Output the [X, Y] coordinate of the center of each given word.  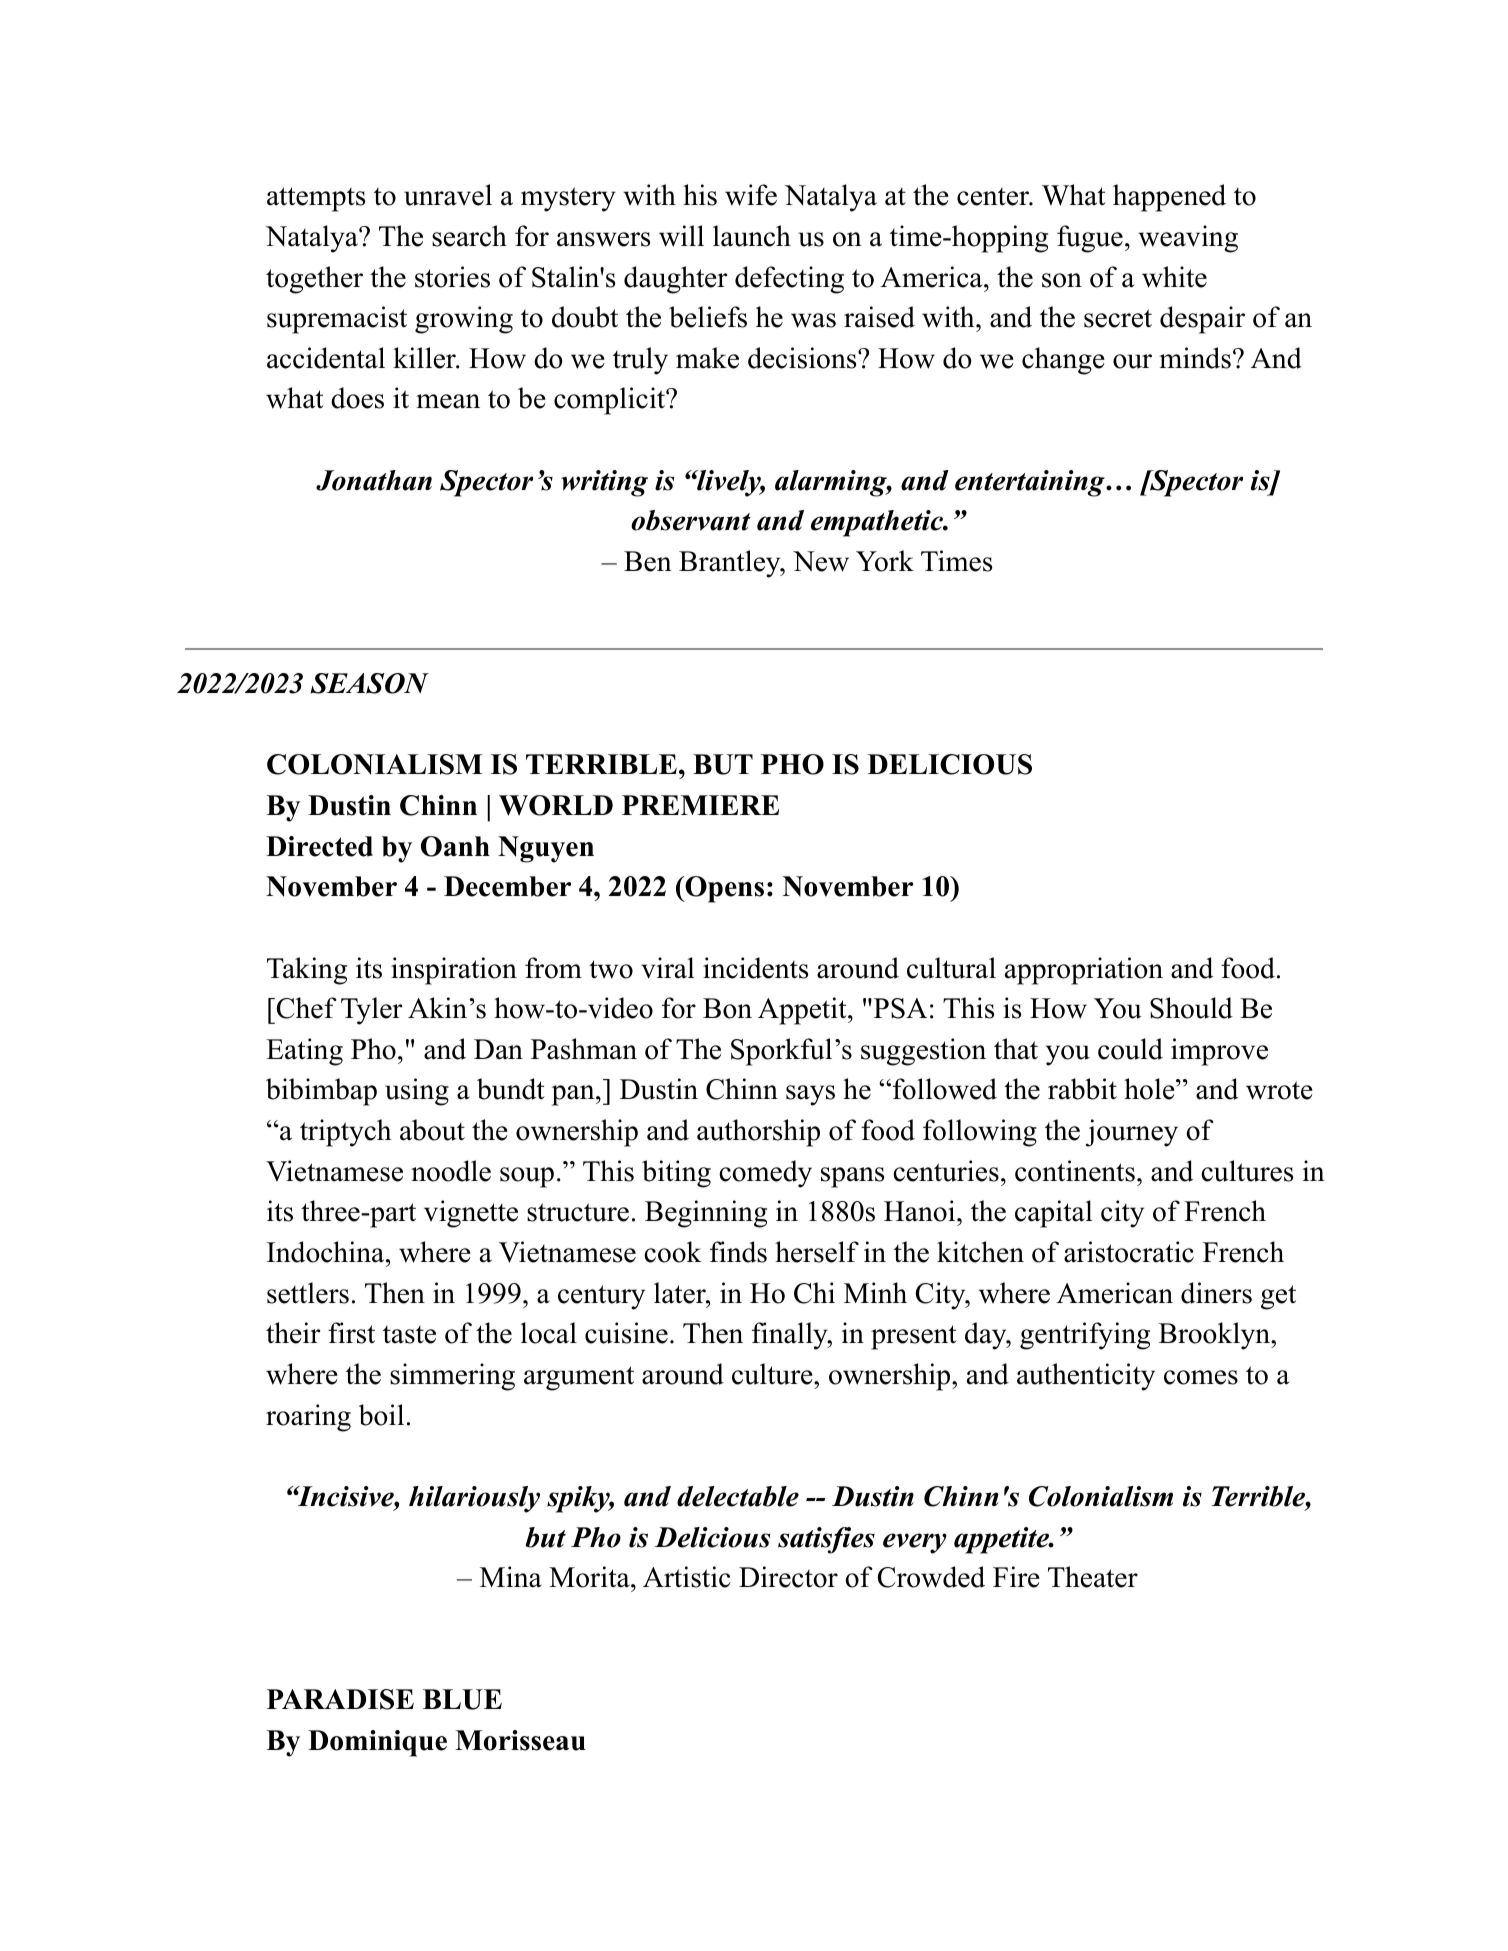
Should [1191, 1008]
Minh [875, 1292]
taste [409, 1335]
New [821, 561]
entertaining [1031, 483]
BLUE [462, 1699]
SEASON [370, 683]
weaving [1188, 239]
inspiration [454, 971]
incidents [755, 968]
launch [752, 236]
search [469, 236]
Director [788, 1577]
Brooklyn [1215, 1336]
